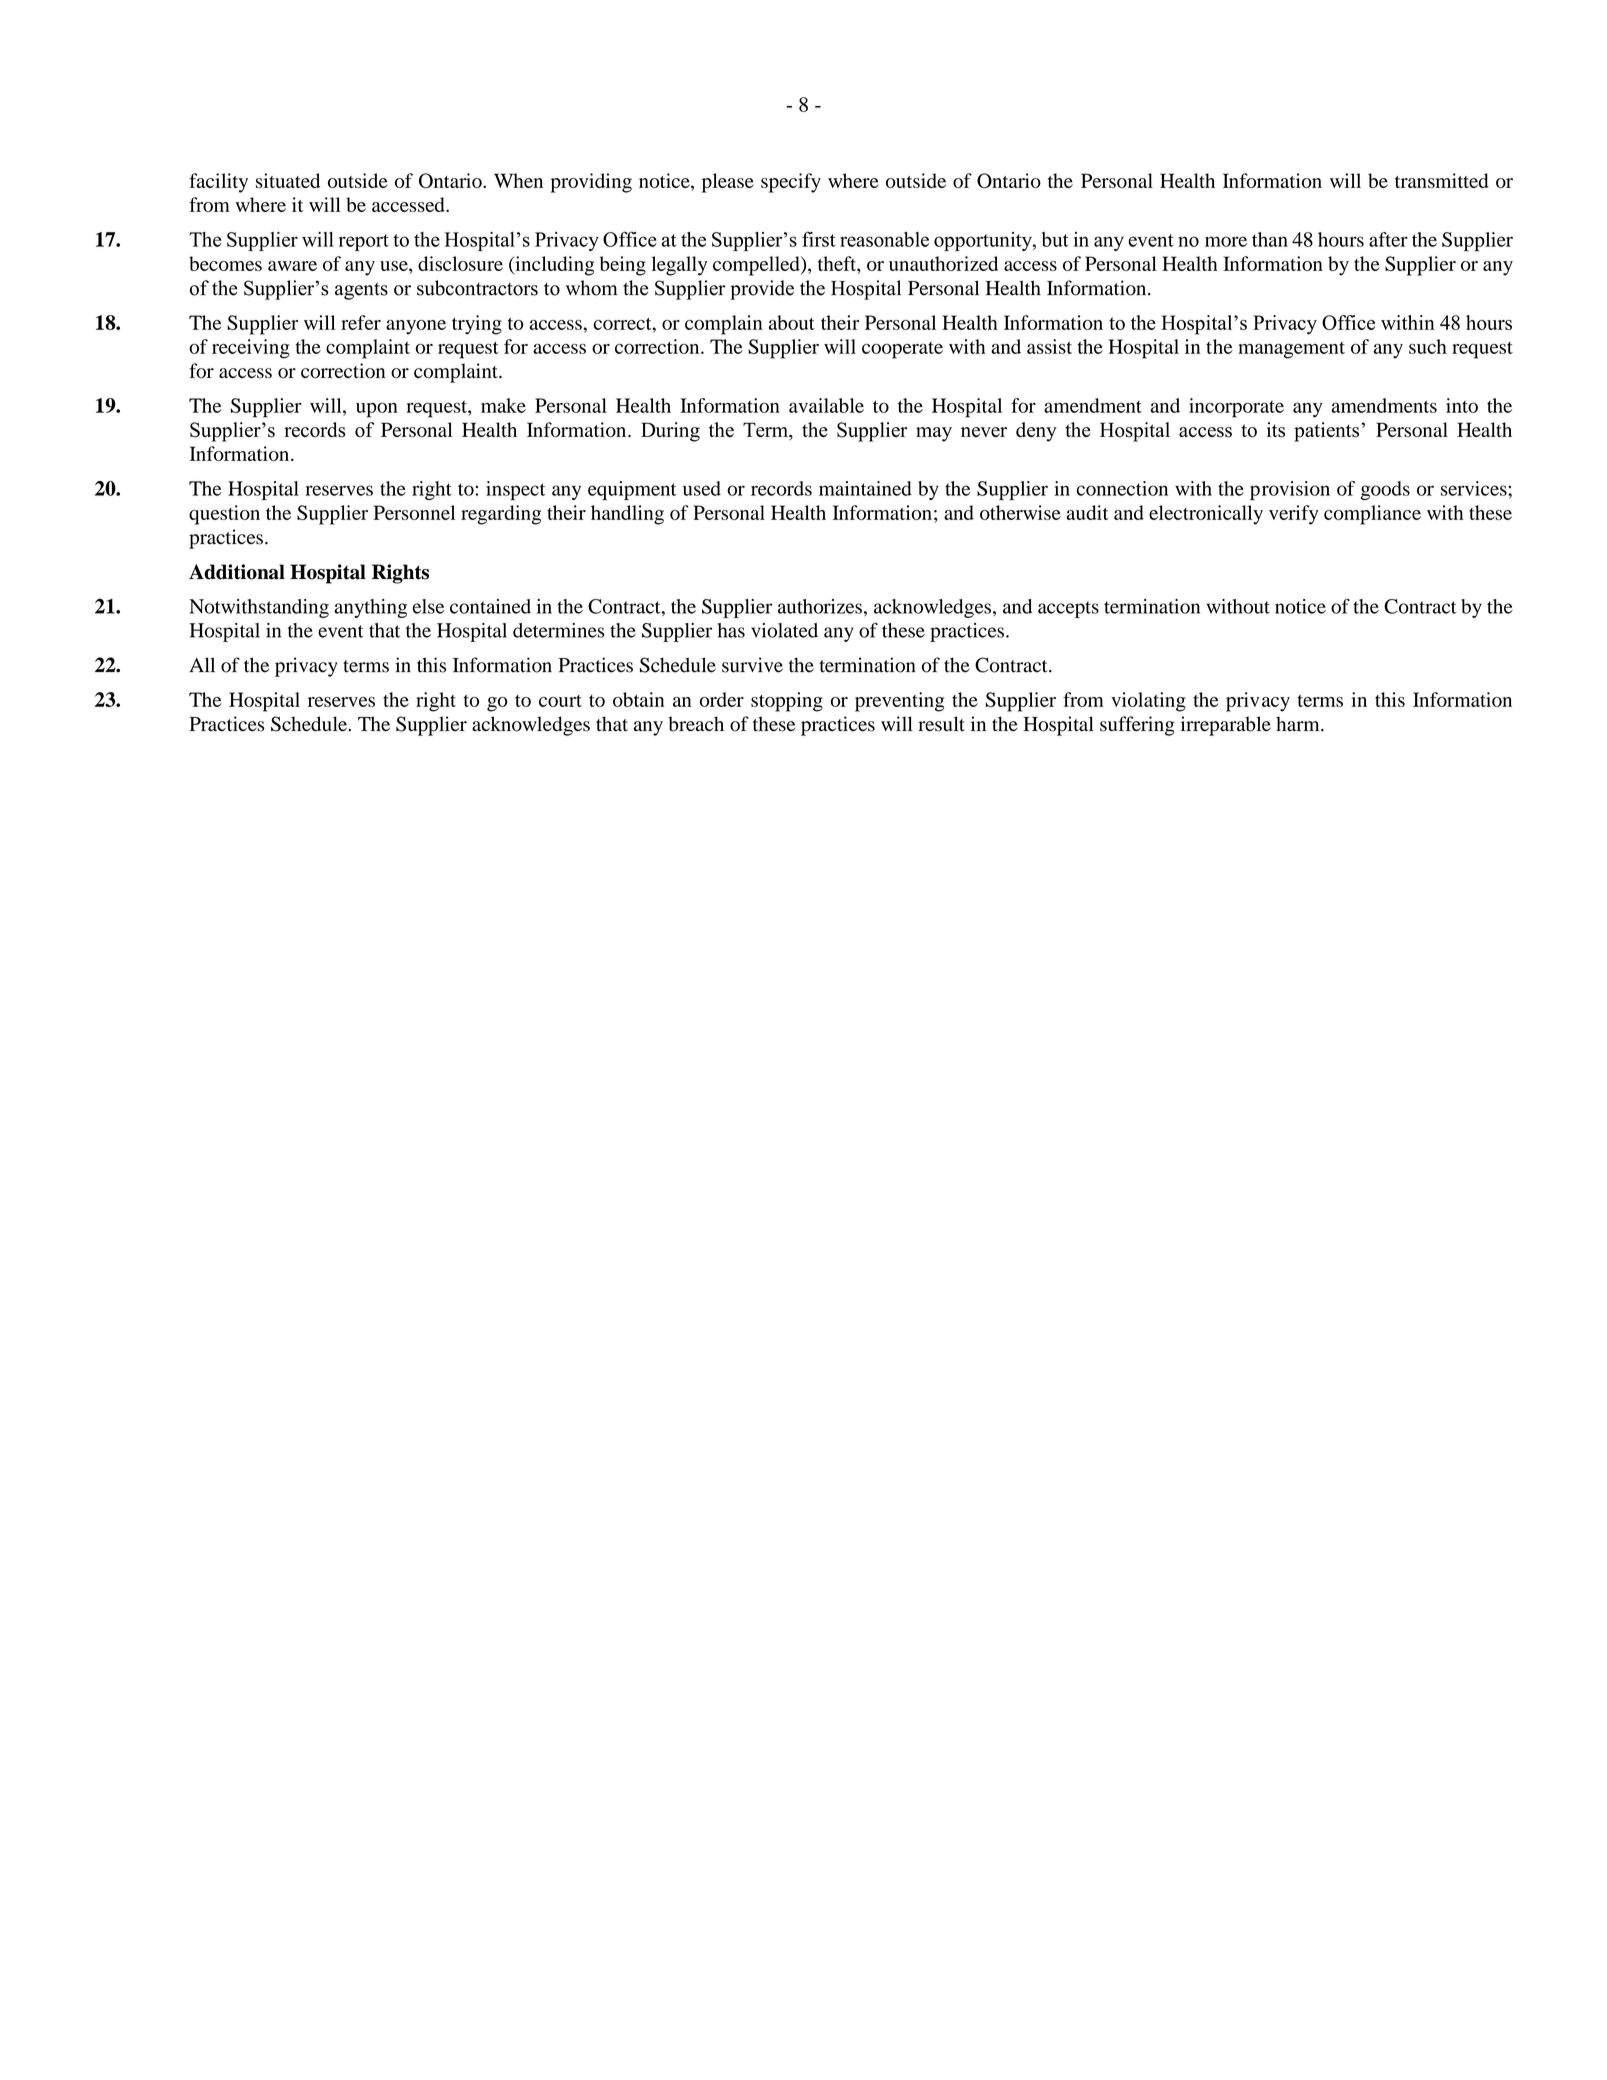 The width and height of the screenshot is (1607, 2080). Describe the element at coordinates (1442, 180) in the screenshot. I see `transmitted` at that location.
